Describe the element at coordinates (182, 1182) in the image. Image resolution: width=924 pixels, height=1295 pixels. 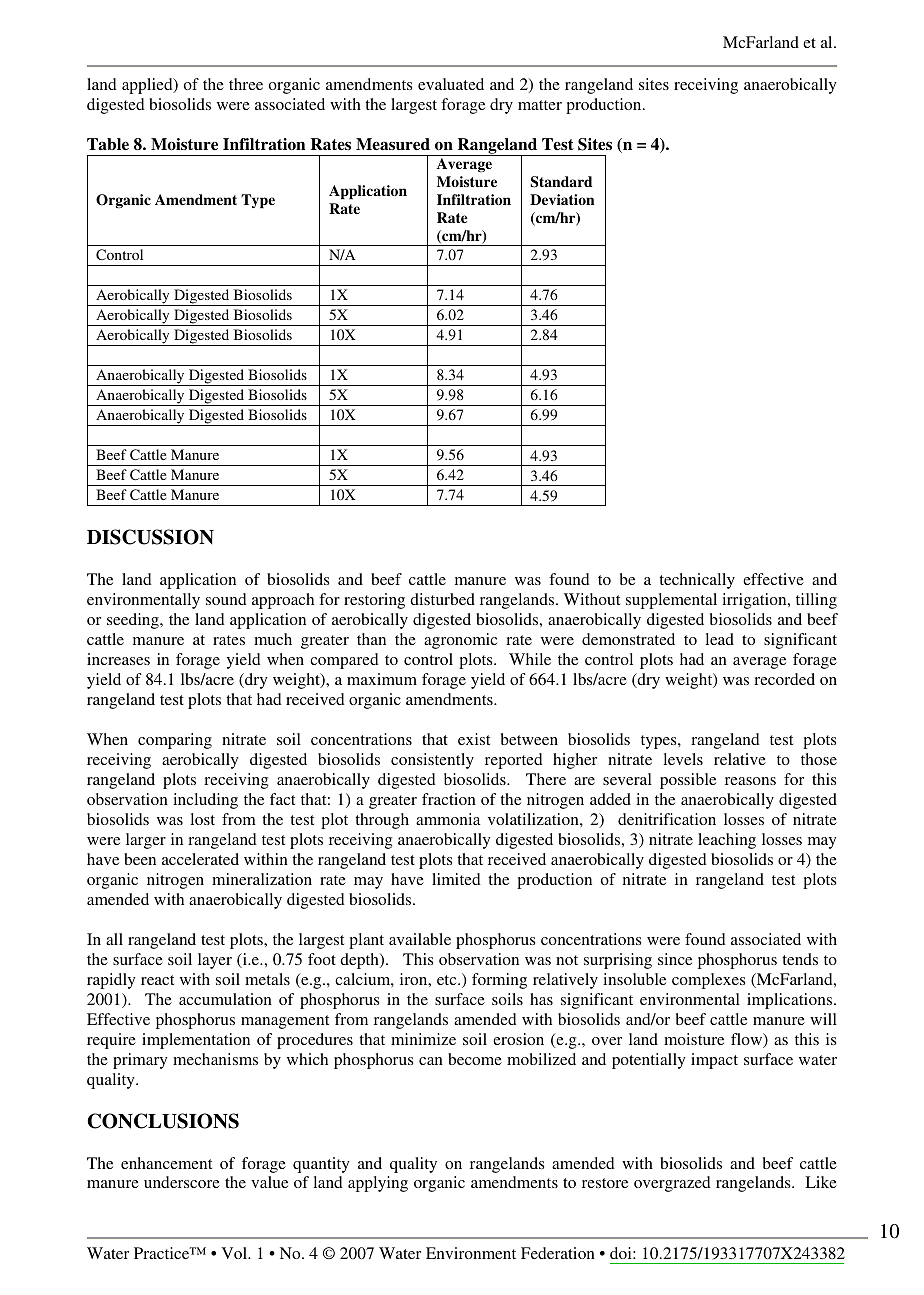
I see `underscore` at that location.
